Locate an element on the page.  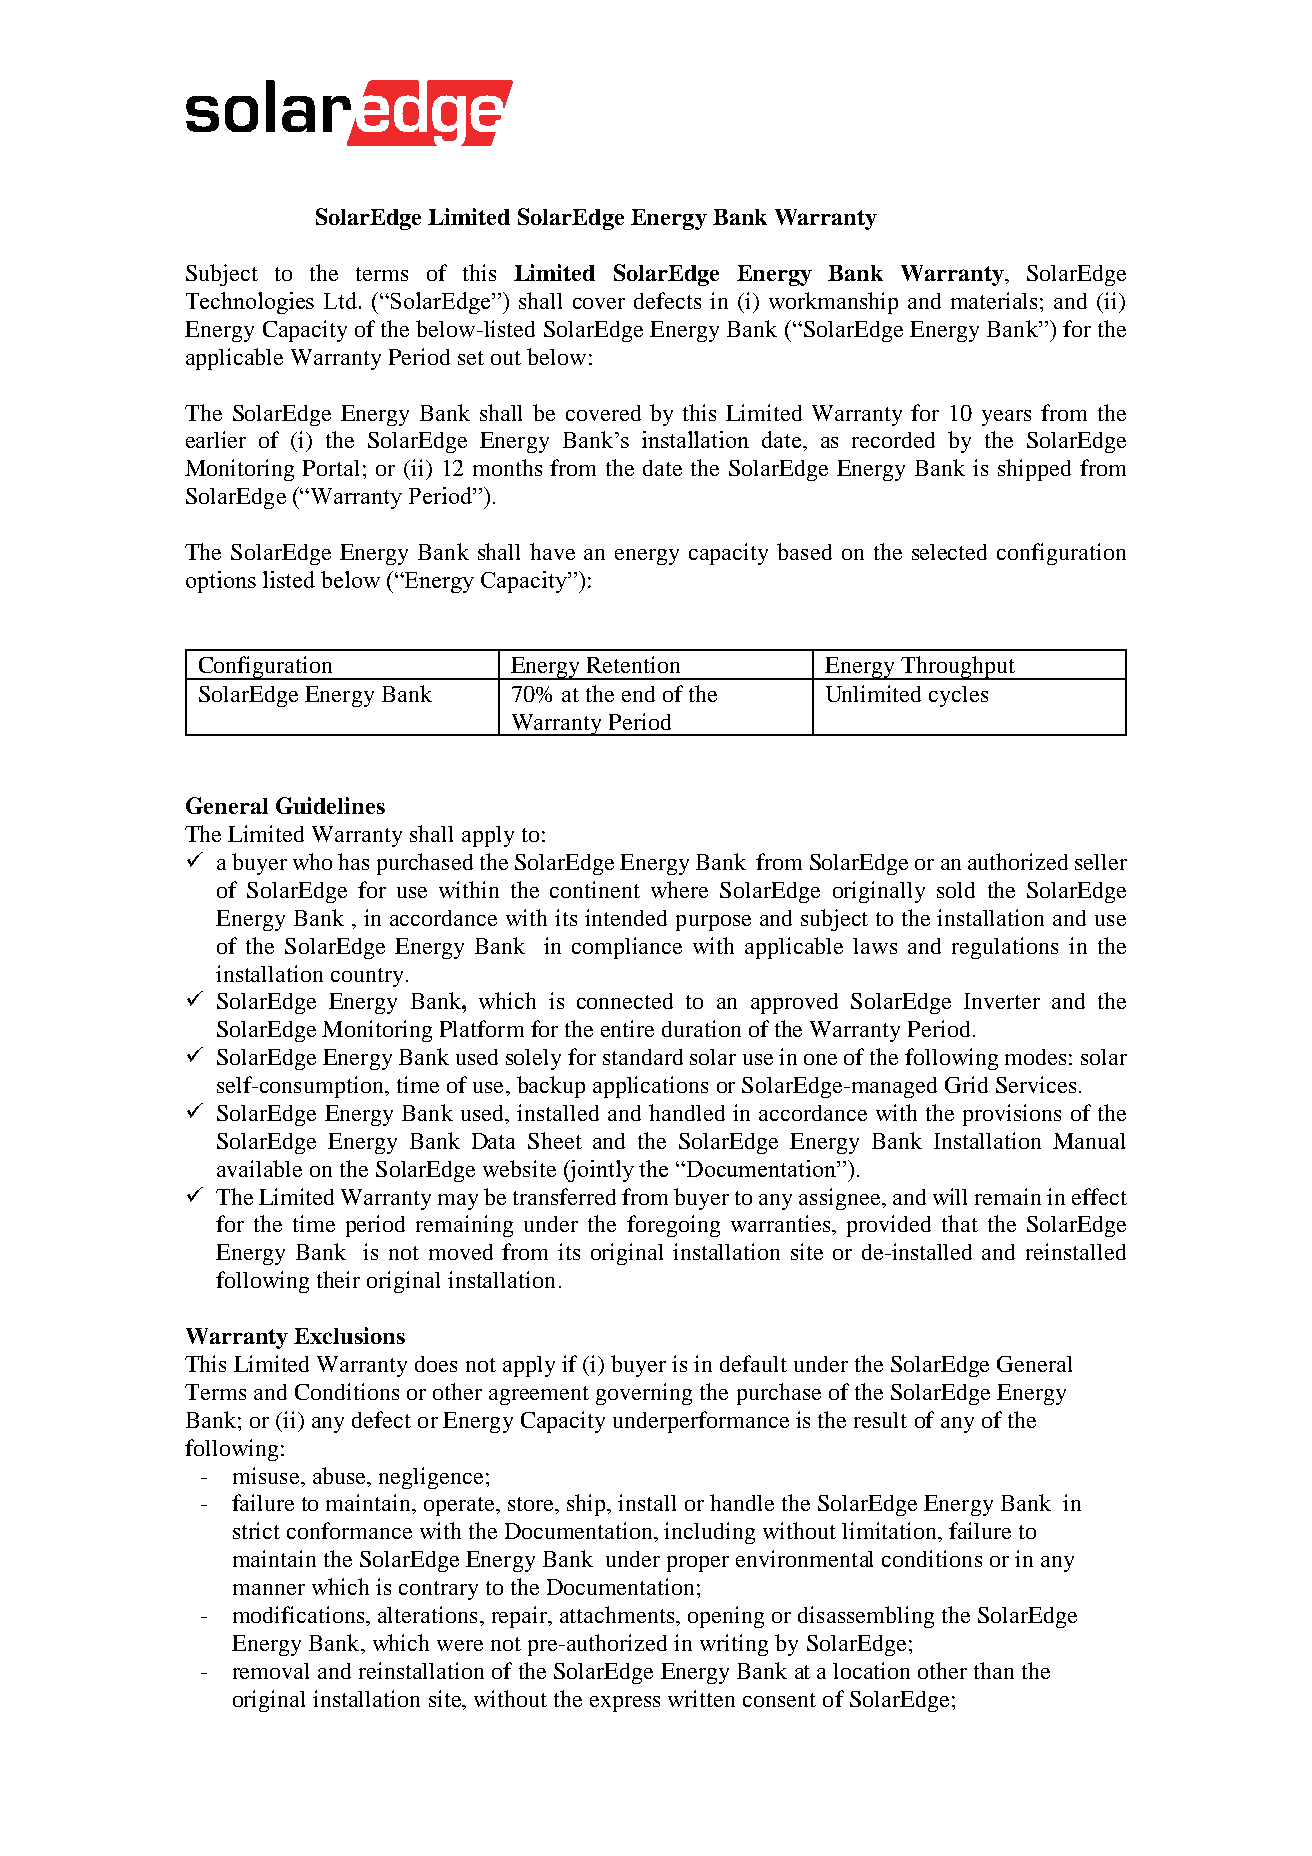
Retention is located at coordinates (633, 664).
